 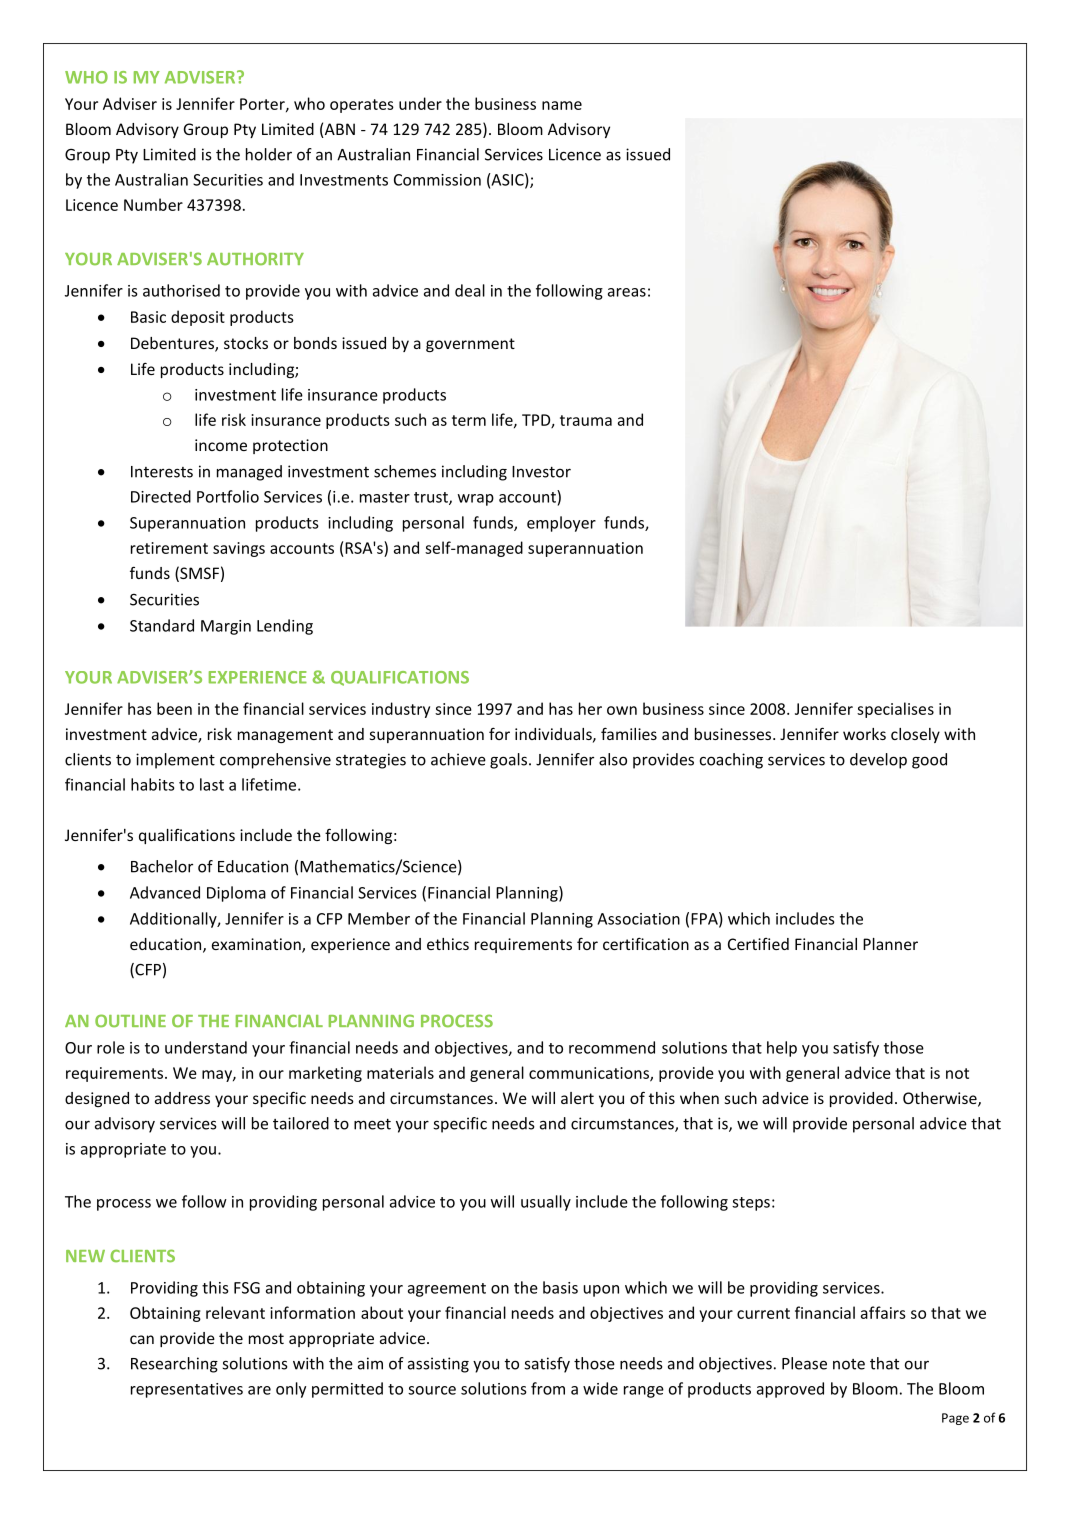 What do you see at coordinates (448, 944) in the page?
I see `ethics` at bounding box center [448, 944].
